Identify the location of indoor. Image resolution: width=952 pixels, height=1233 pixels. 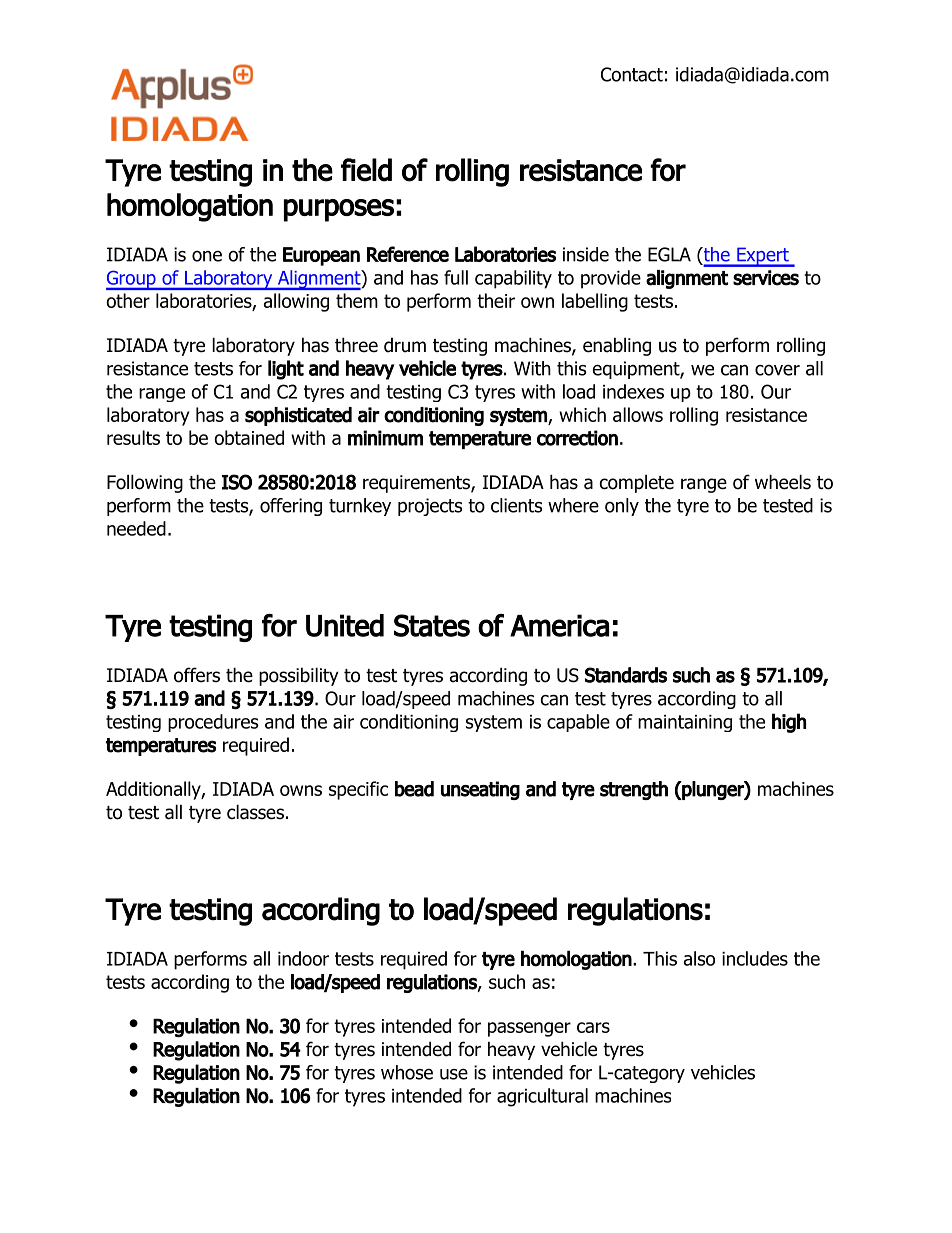
(303, 958).
